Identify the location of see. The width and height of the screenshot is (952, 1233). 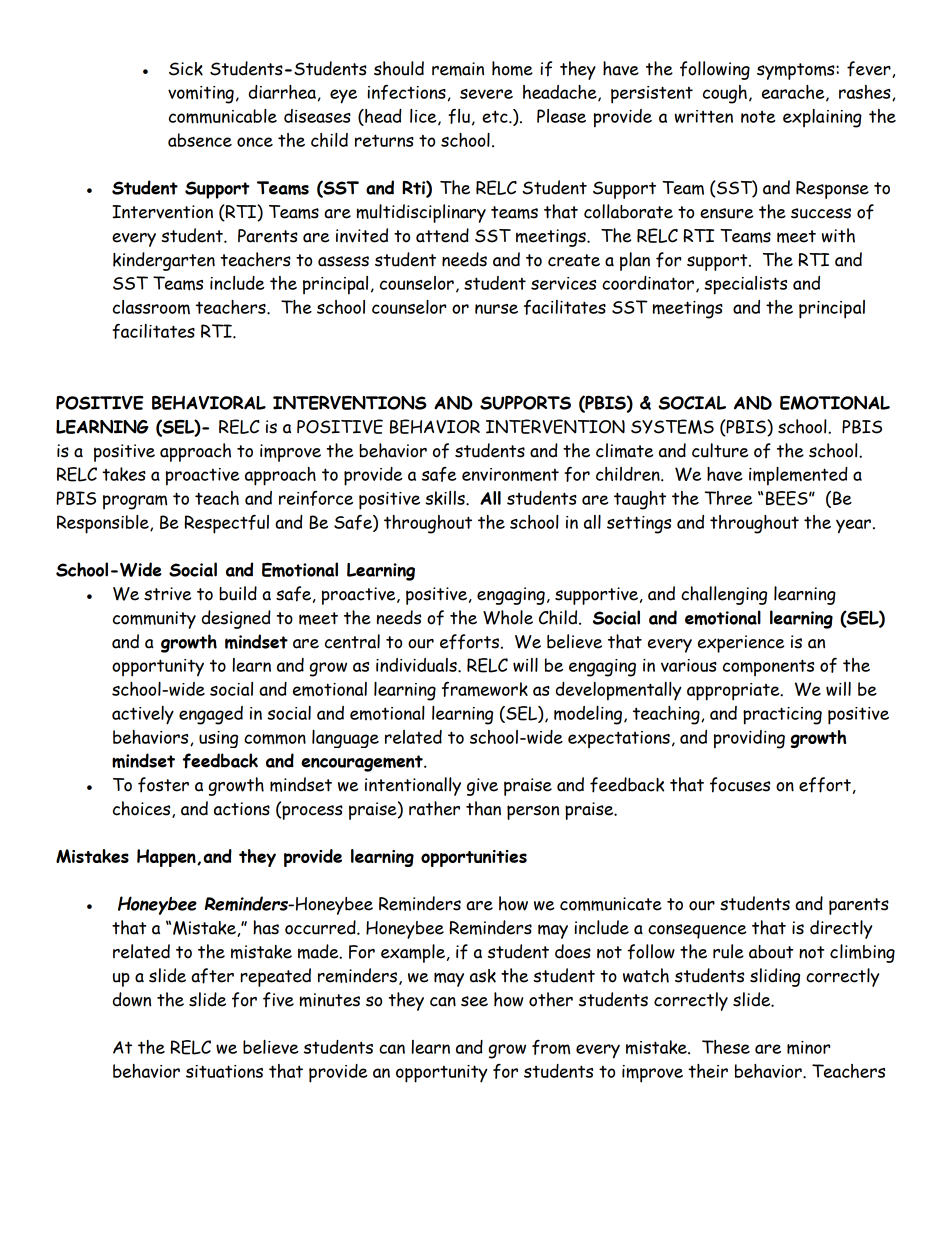
(474, 1001).
